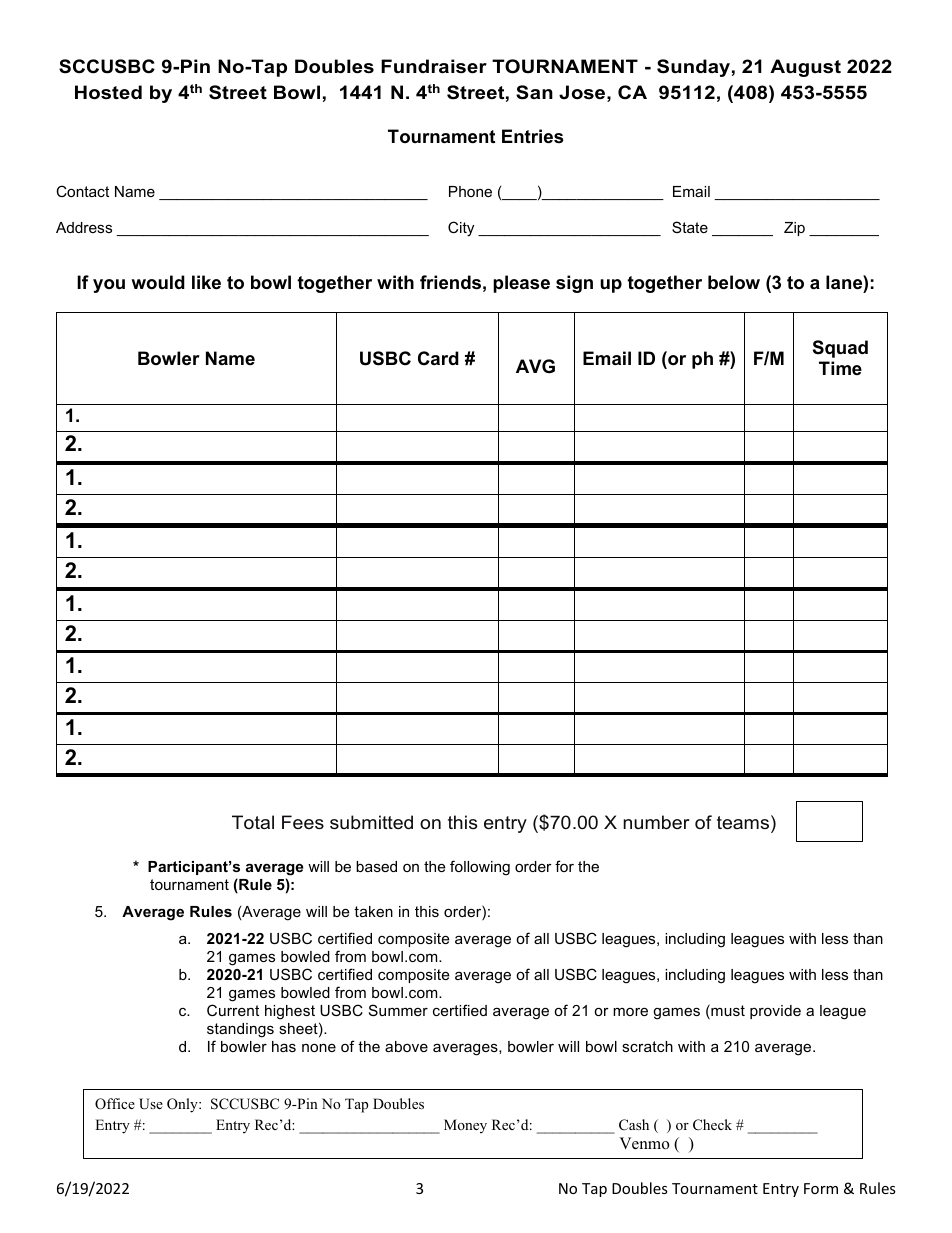 This image has height=1233, width=952. Describe the element at coordinates (253, 822) in the image. I see `Total` at that location.
